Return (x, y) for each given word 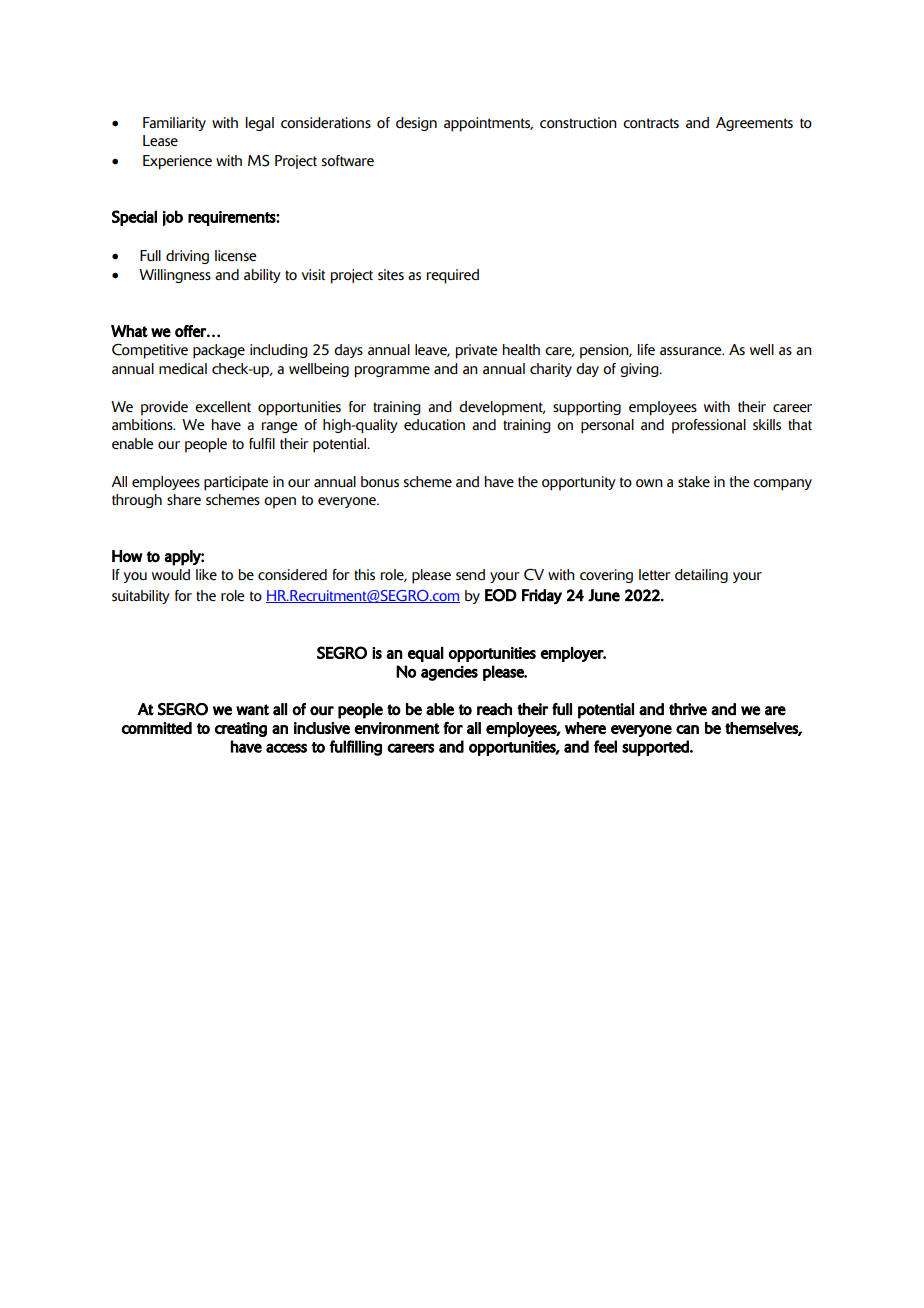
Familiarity (174, 124)
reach (494, 709)
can (687, 729)
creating (241, 729)
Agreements (754, 124)
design (416, 124)
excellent (223, 407)
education (434, 425)
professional (709, 426)
